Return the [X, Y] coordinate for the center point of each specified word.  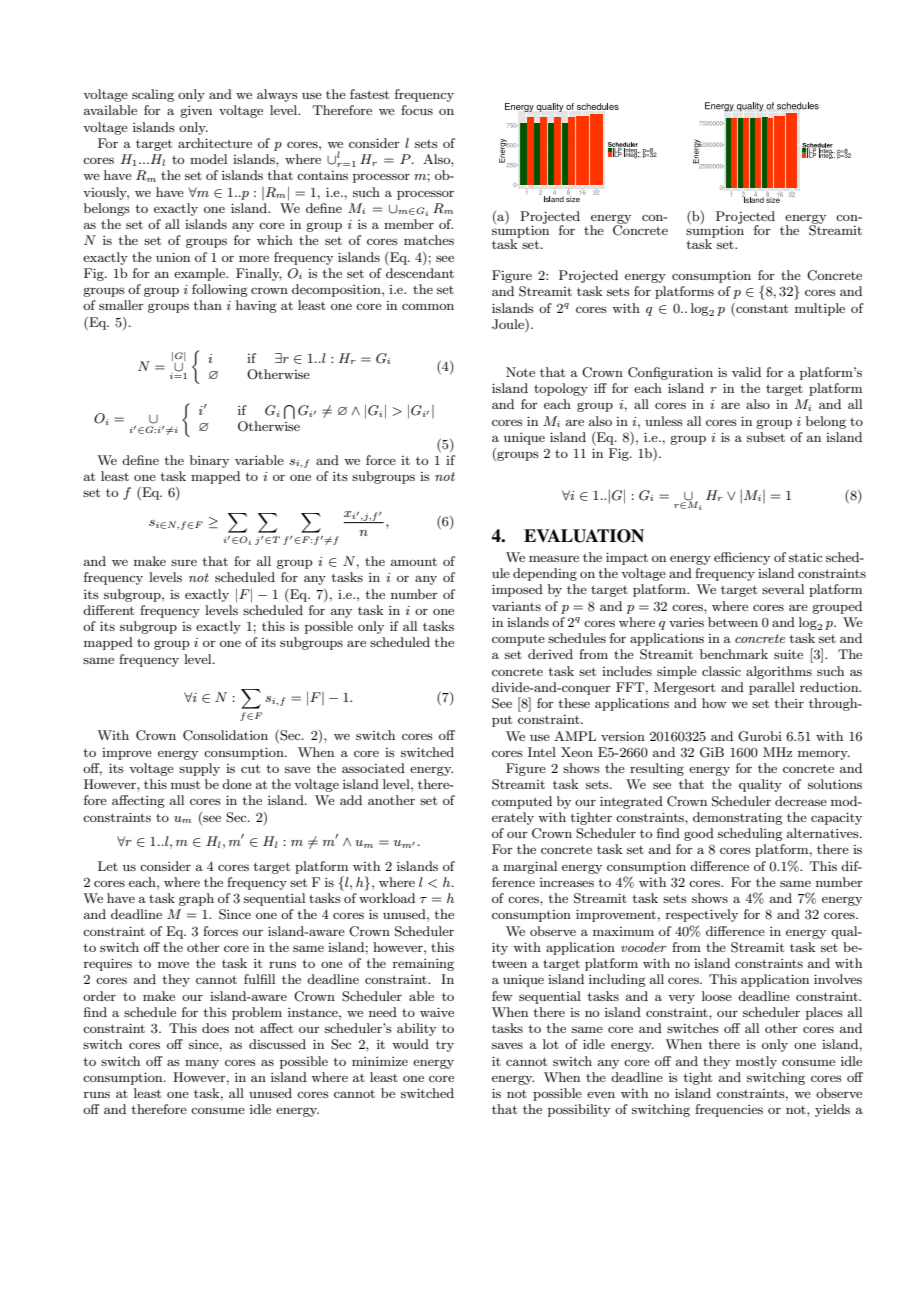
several [783, 589]
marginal [530, 867]
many [202, 1064]
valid [746, 372]
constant [761, 308]
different [108, 610]
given [196, 112]
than [208, 305]
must [185, 784]
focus [417, 110]
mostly [756, 1062]
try [445, 1046]
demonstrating [738, 818]
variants [516, 606]
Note [520, 372]
